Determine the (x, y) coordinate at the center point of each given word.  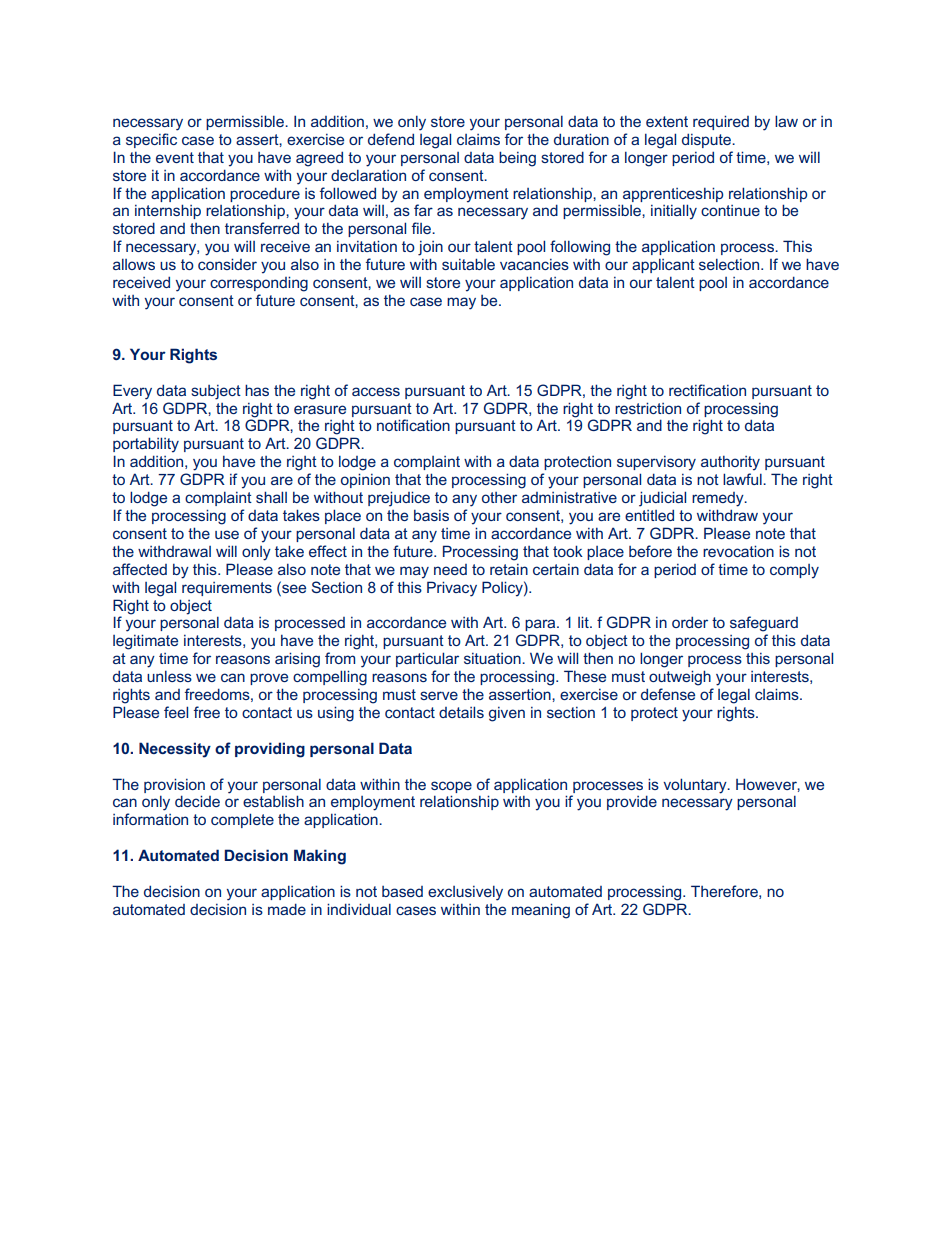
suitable (468, 264)
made (287, 909)
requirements (227, 589)
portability (146, 445)
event (175, 157)
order (690, 622)
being (517, 159)
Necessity (175, 750)
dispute (708, 140)
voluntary (696, 786)
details (461, 712)
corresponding (259, 284)
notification (413, 425)
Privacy (452, 589)
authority (730, 463)
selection (730, 264)
